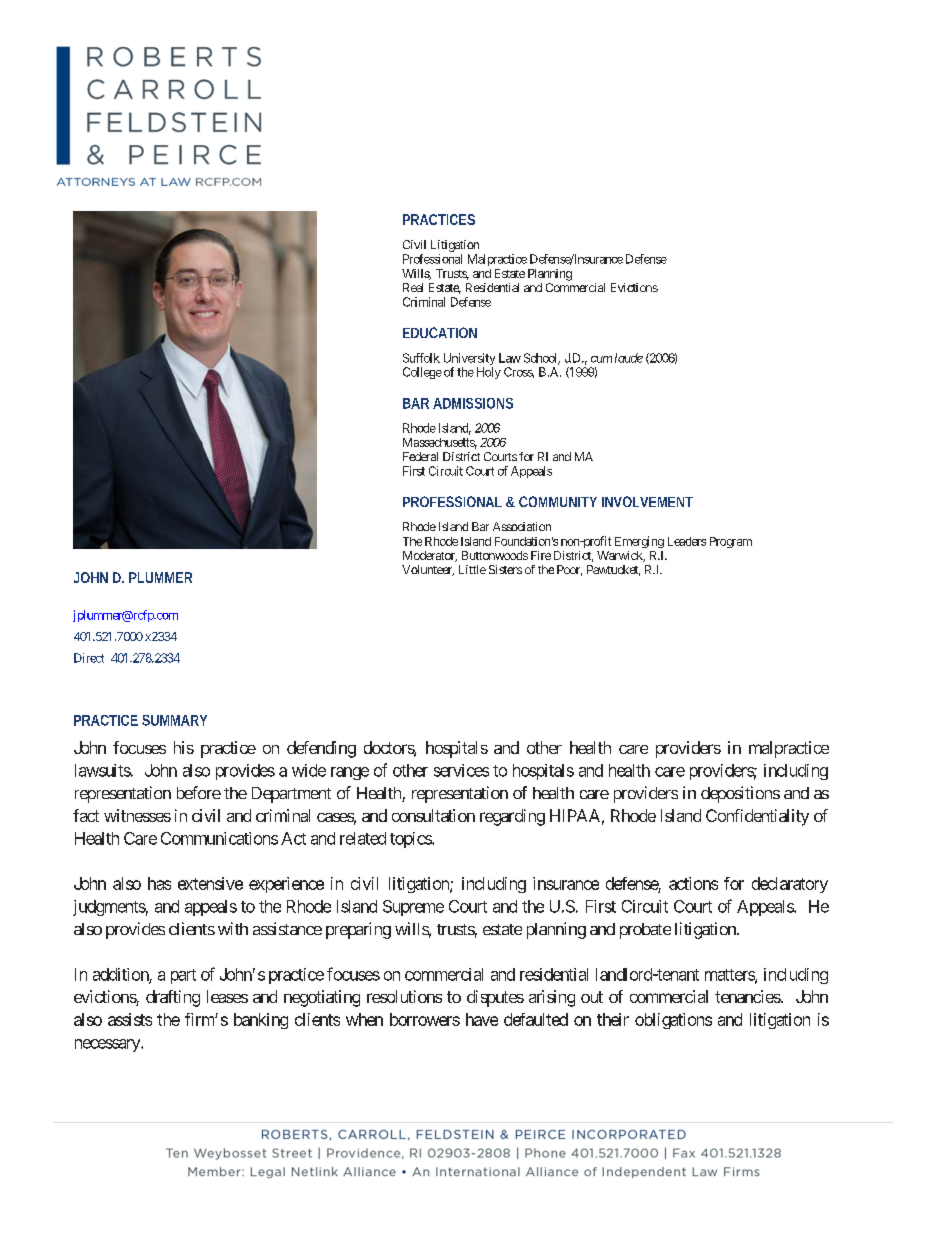  What do you see at coordinates (174, 720) in the page?
I see `SUMMARY` at bounding box center [174, 720].
